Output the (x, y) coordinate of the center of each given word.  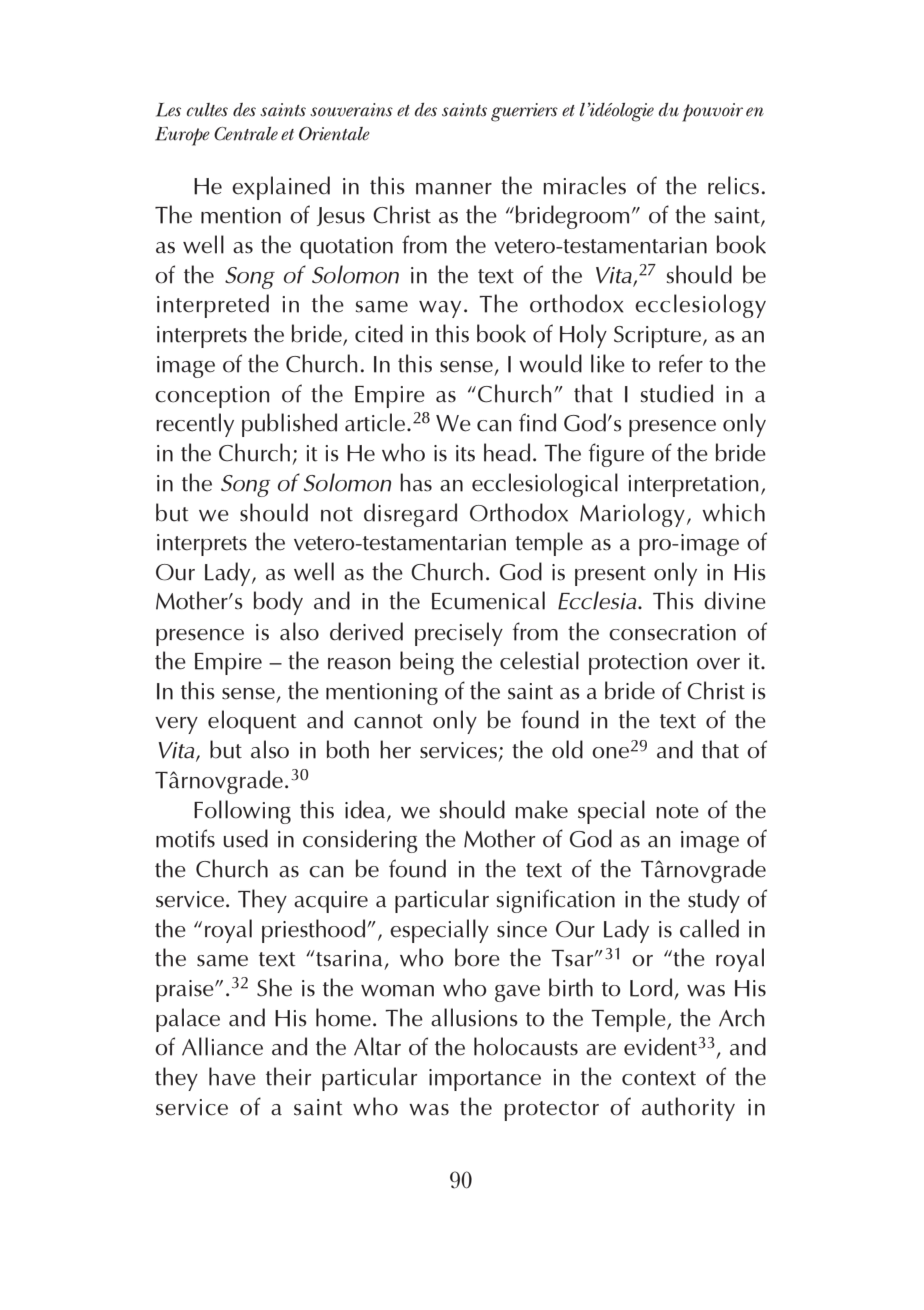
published (289, 425)
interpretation (693, 486)
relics (733, 185)
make (542, 809)
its (465, 453)
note (677, 811)
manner (454, 189)
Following (242, 812)
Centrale (246, 134)
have (232, 1076)
